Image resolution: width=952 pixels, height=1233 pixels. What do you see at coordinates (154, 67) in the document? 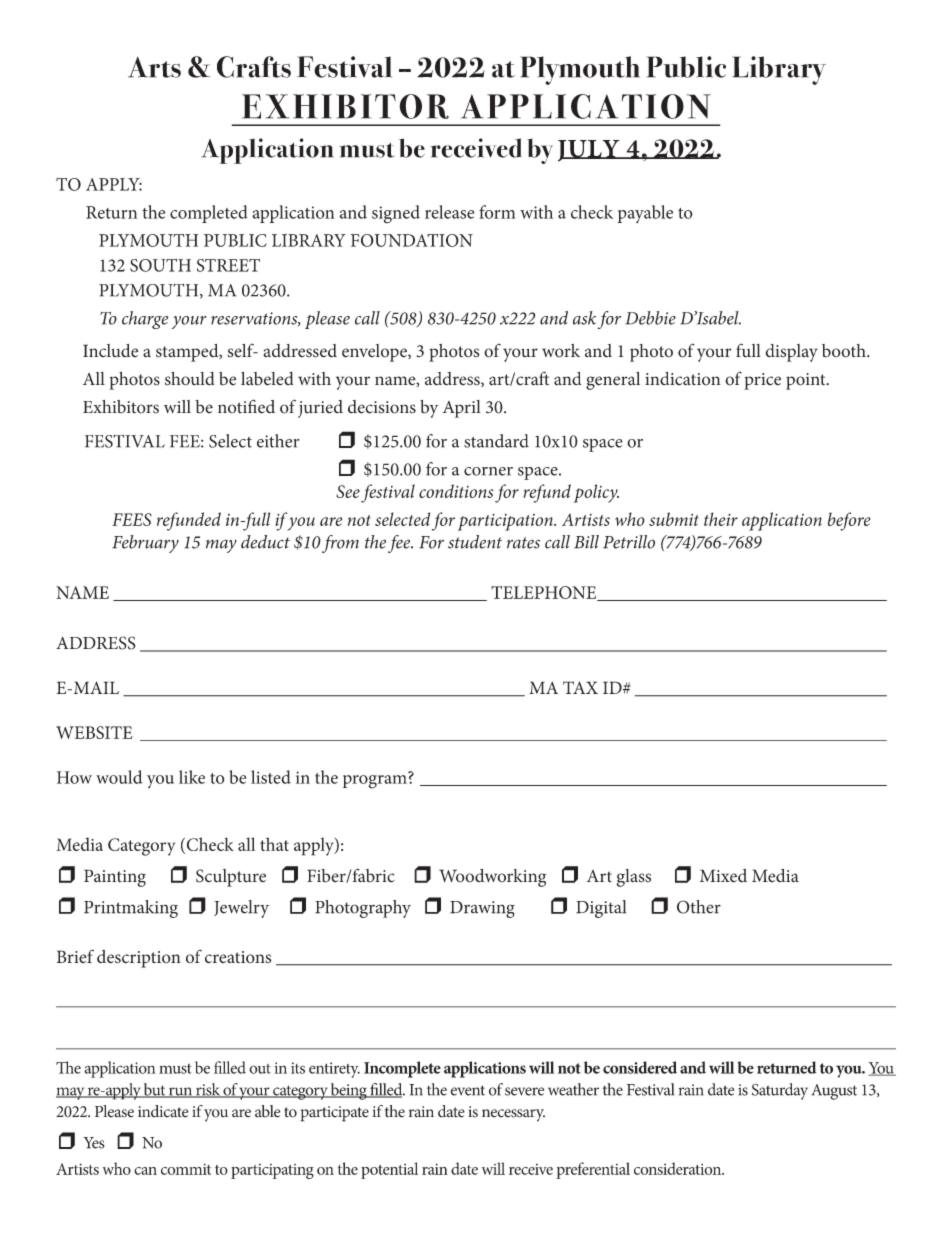
I see `Arts` at bounding box center [154, 67].
